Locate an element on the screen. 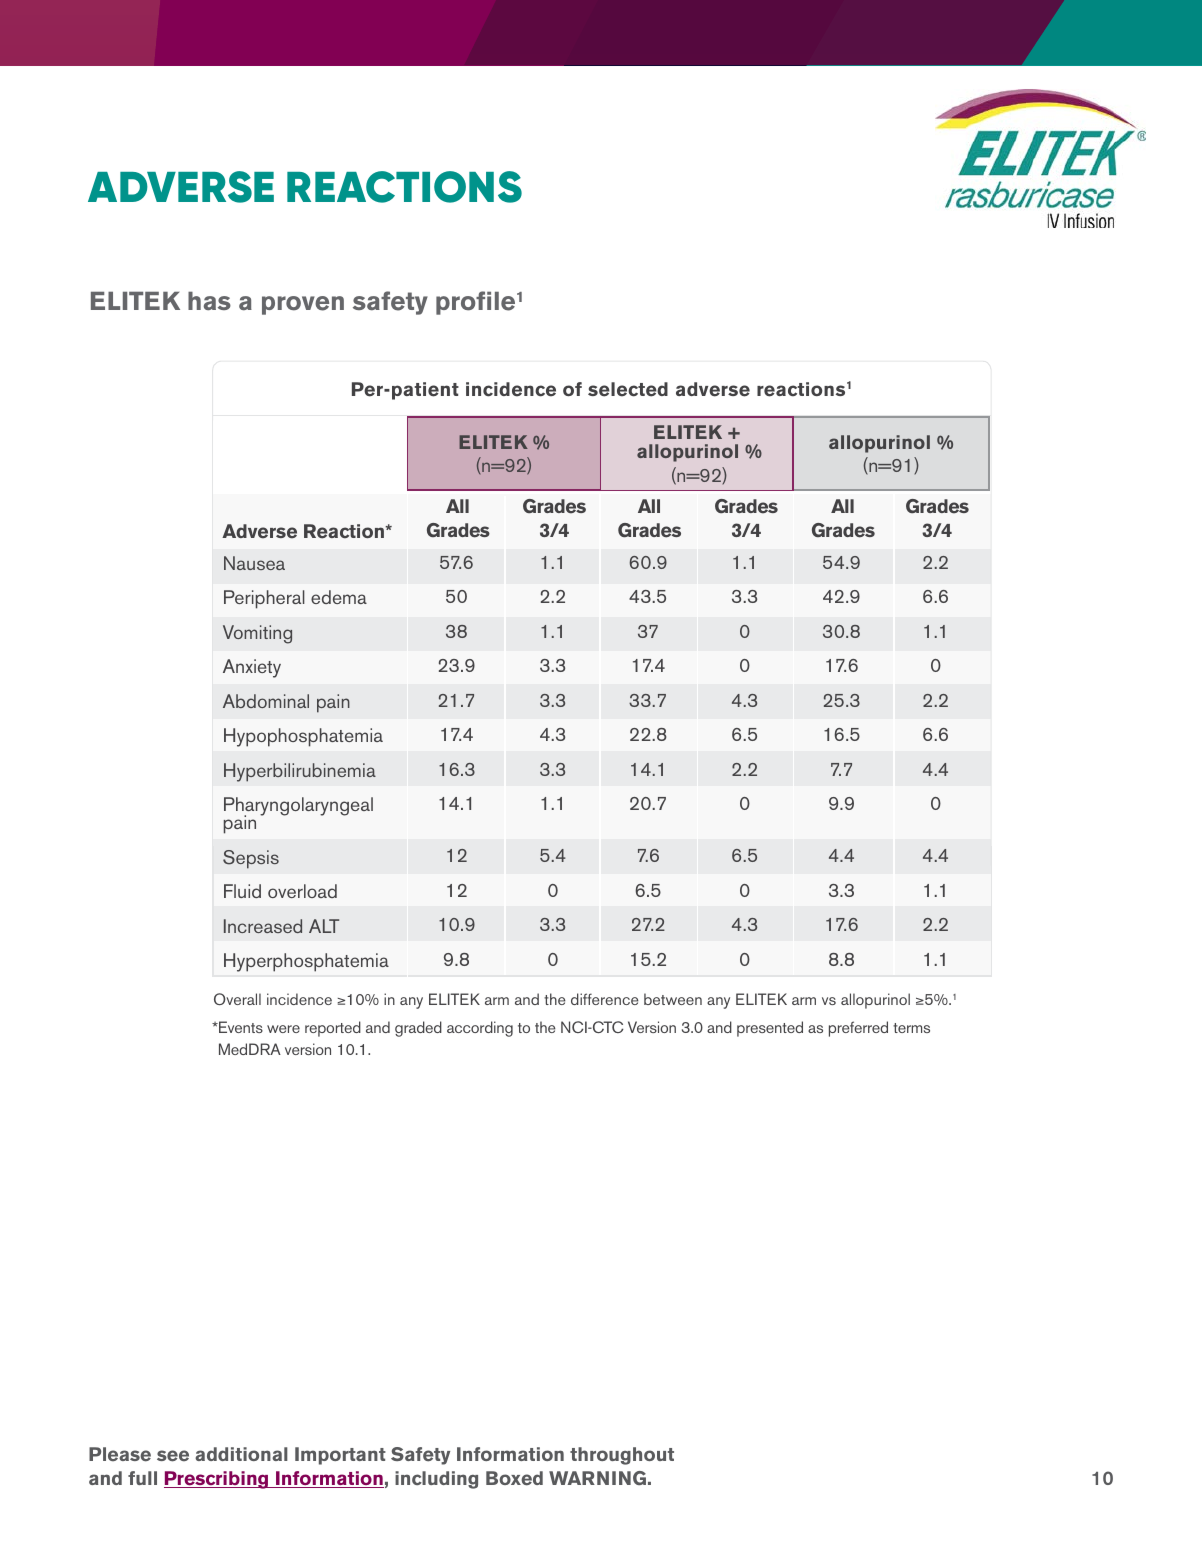 The width and height of the screenshot is (1202, 1556). has is located at coordinates (209, 300).
